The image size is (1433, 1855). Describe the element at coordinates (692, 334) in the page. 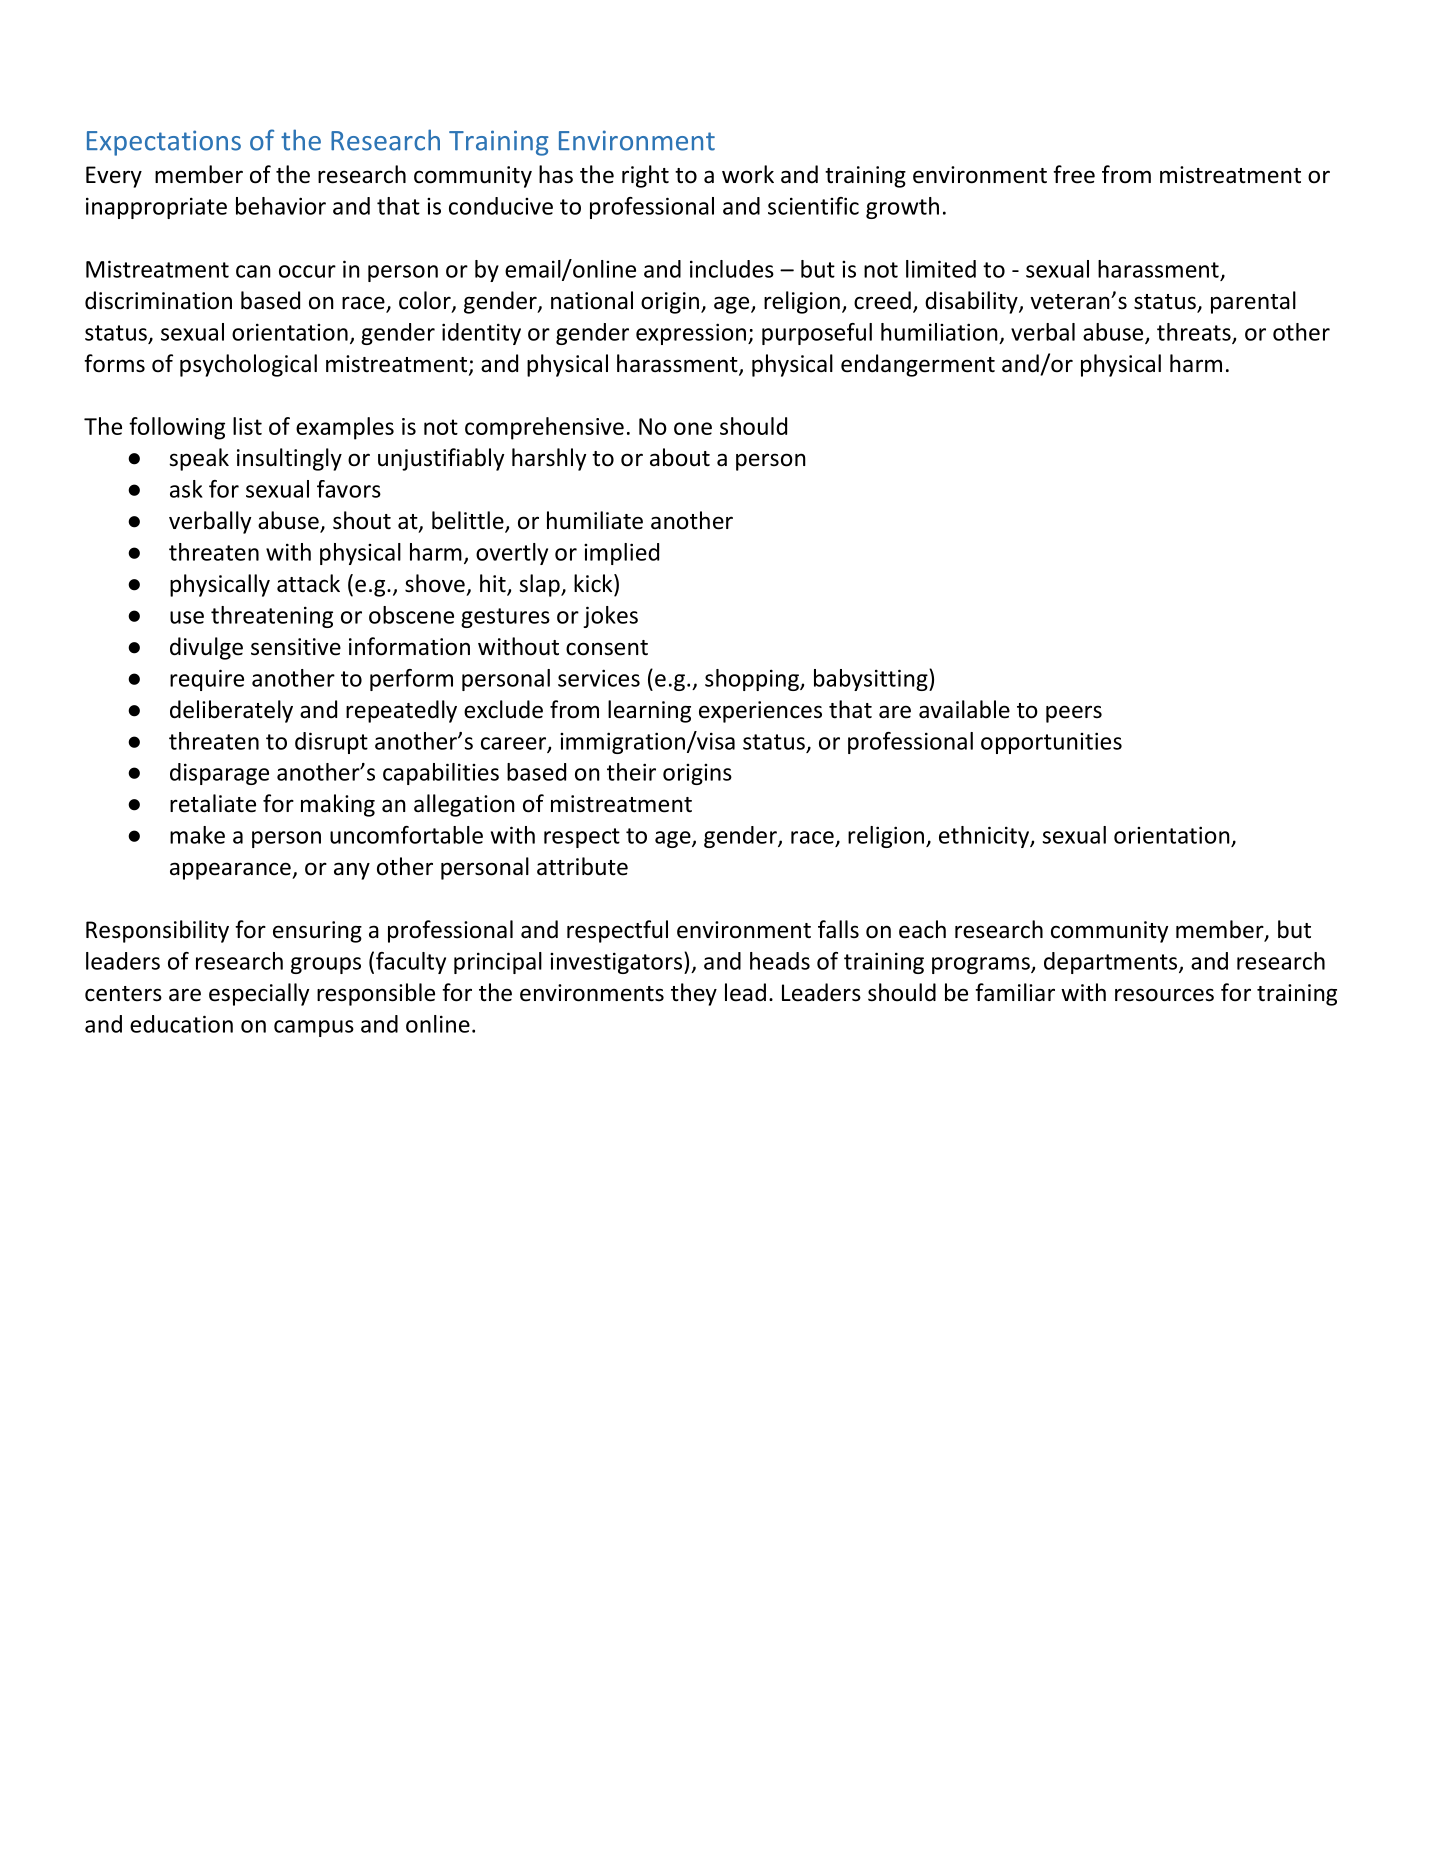

I see `expression` at that location.
